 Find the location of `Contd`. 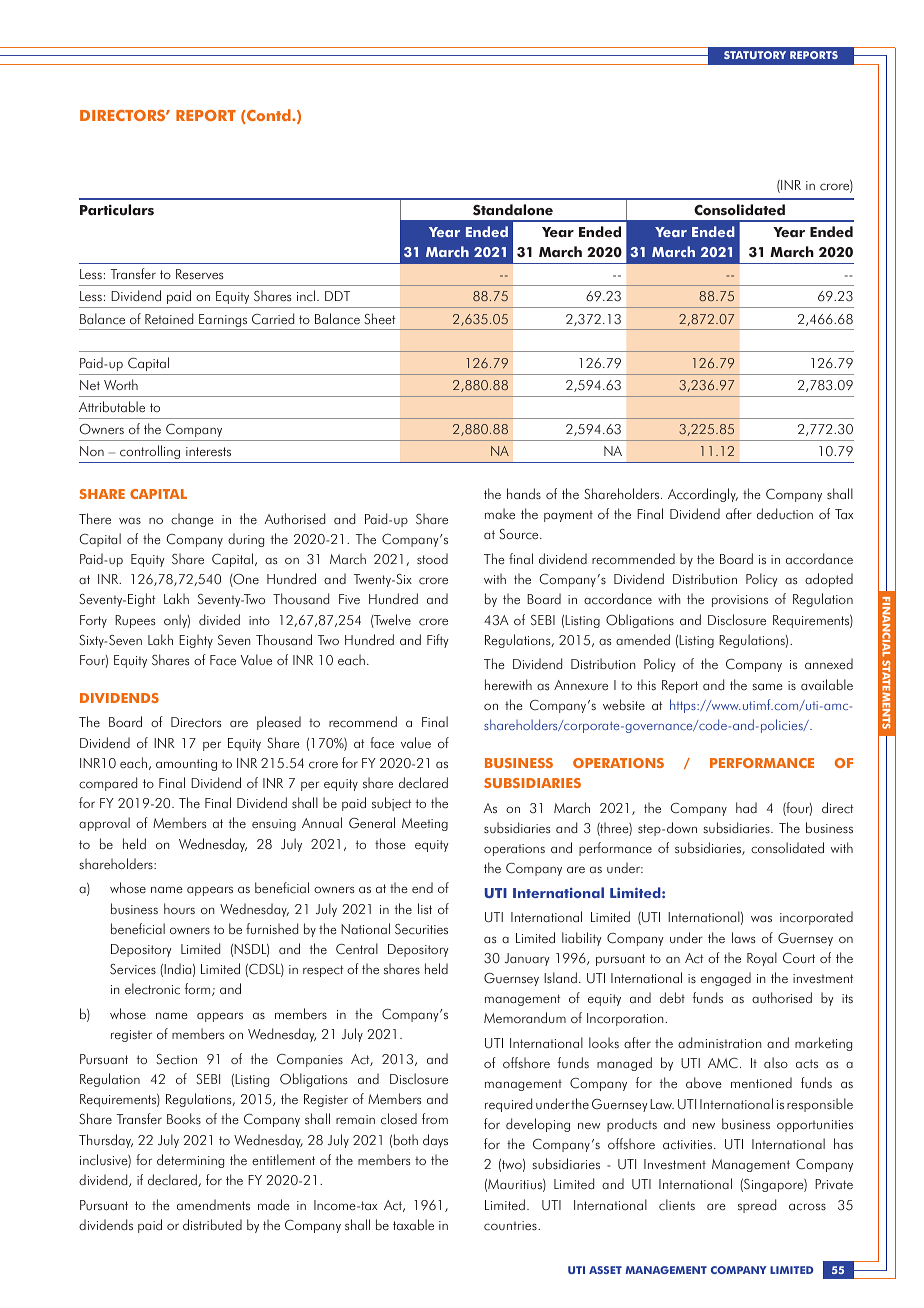

Contd is located at coordinates (269, 116).
